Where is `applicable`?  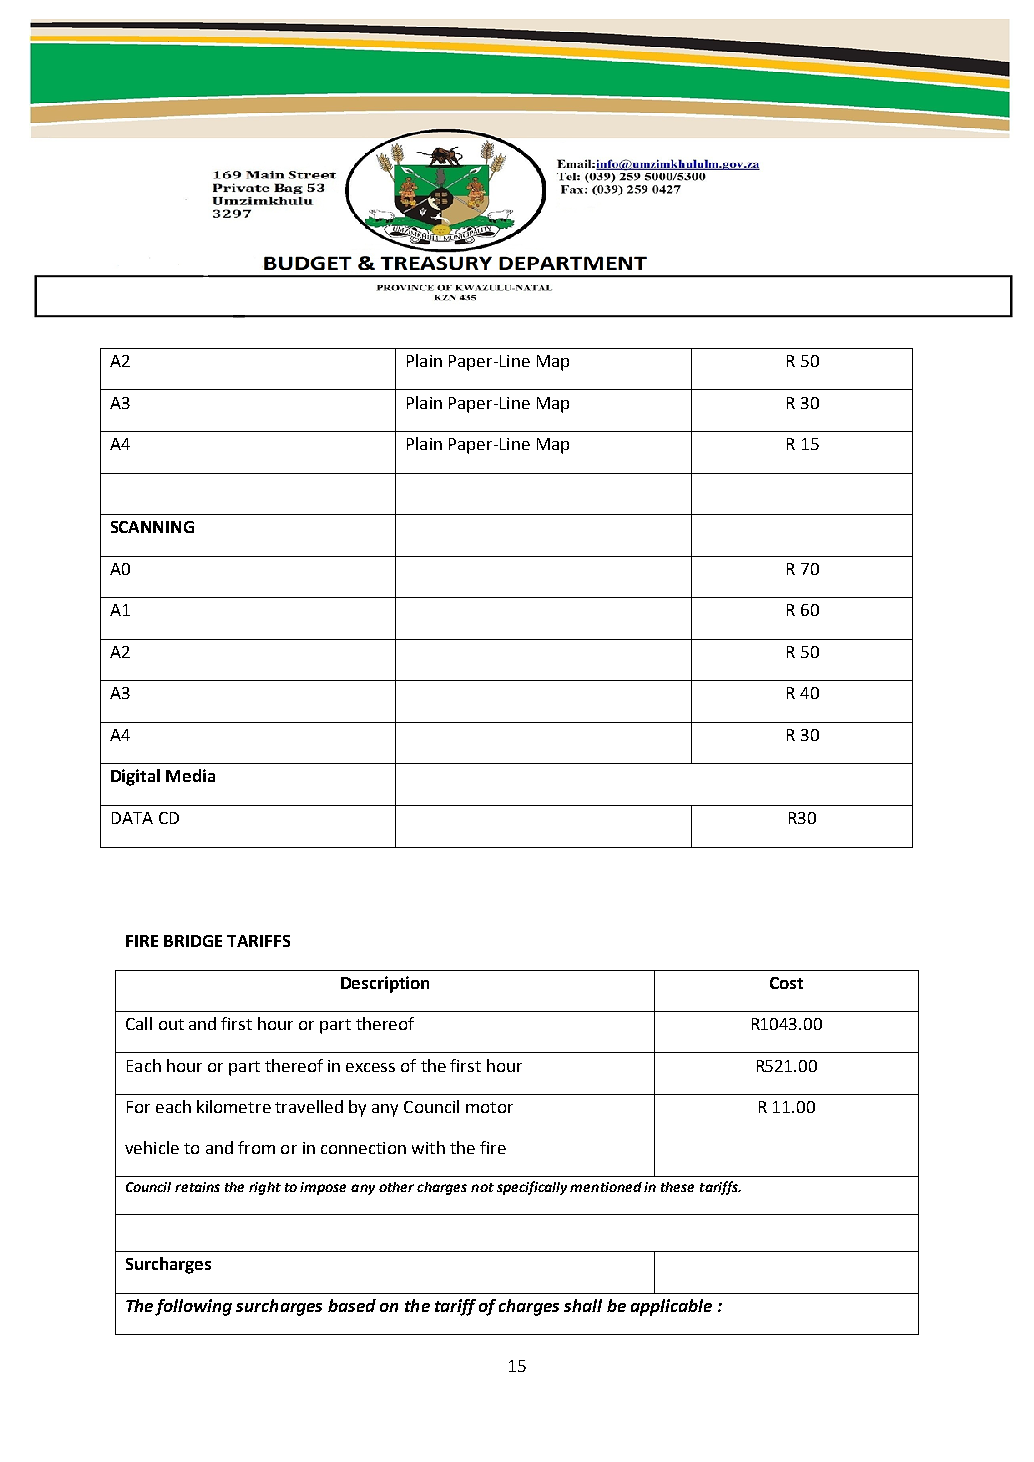 applicable is located at coordinates (671, 1307).
